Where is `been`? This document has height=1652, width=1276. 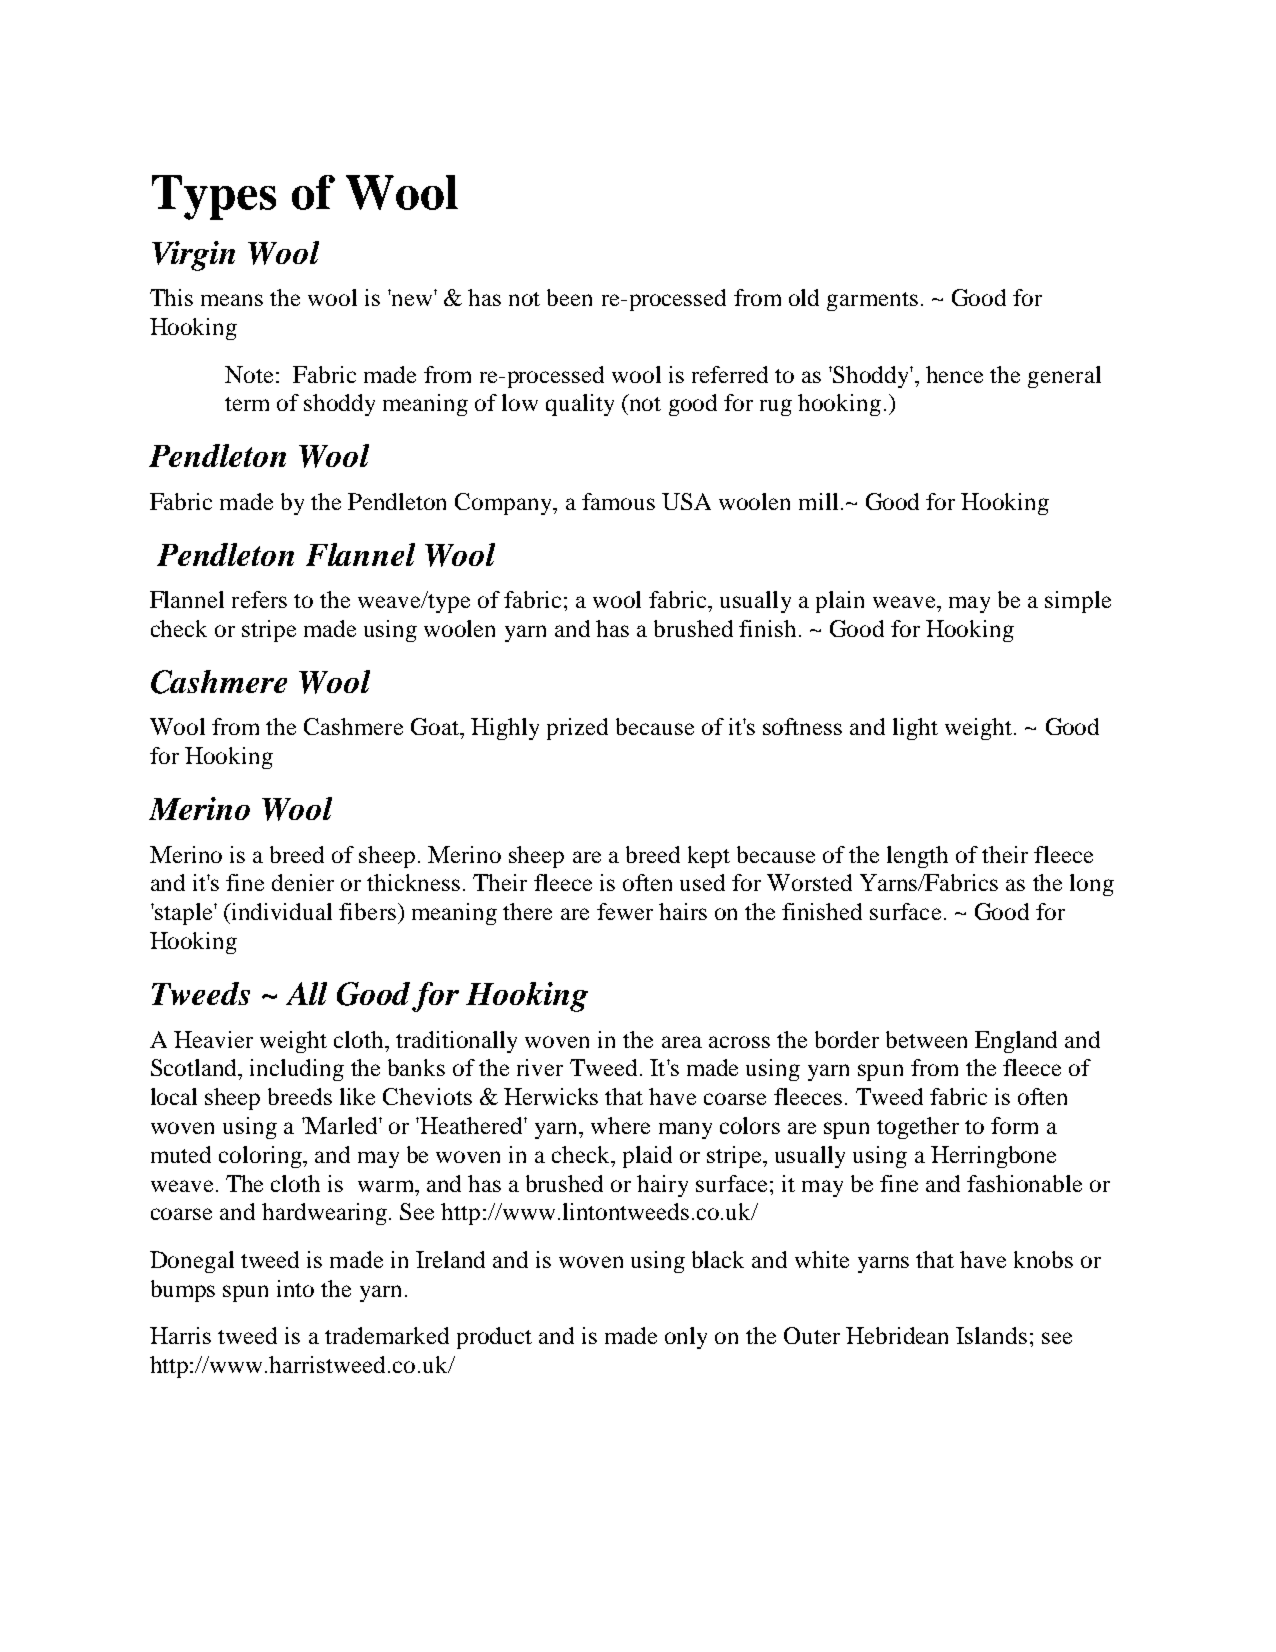 been is located at coordinates (569, 297).
